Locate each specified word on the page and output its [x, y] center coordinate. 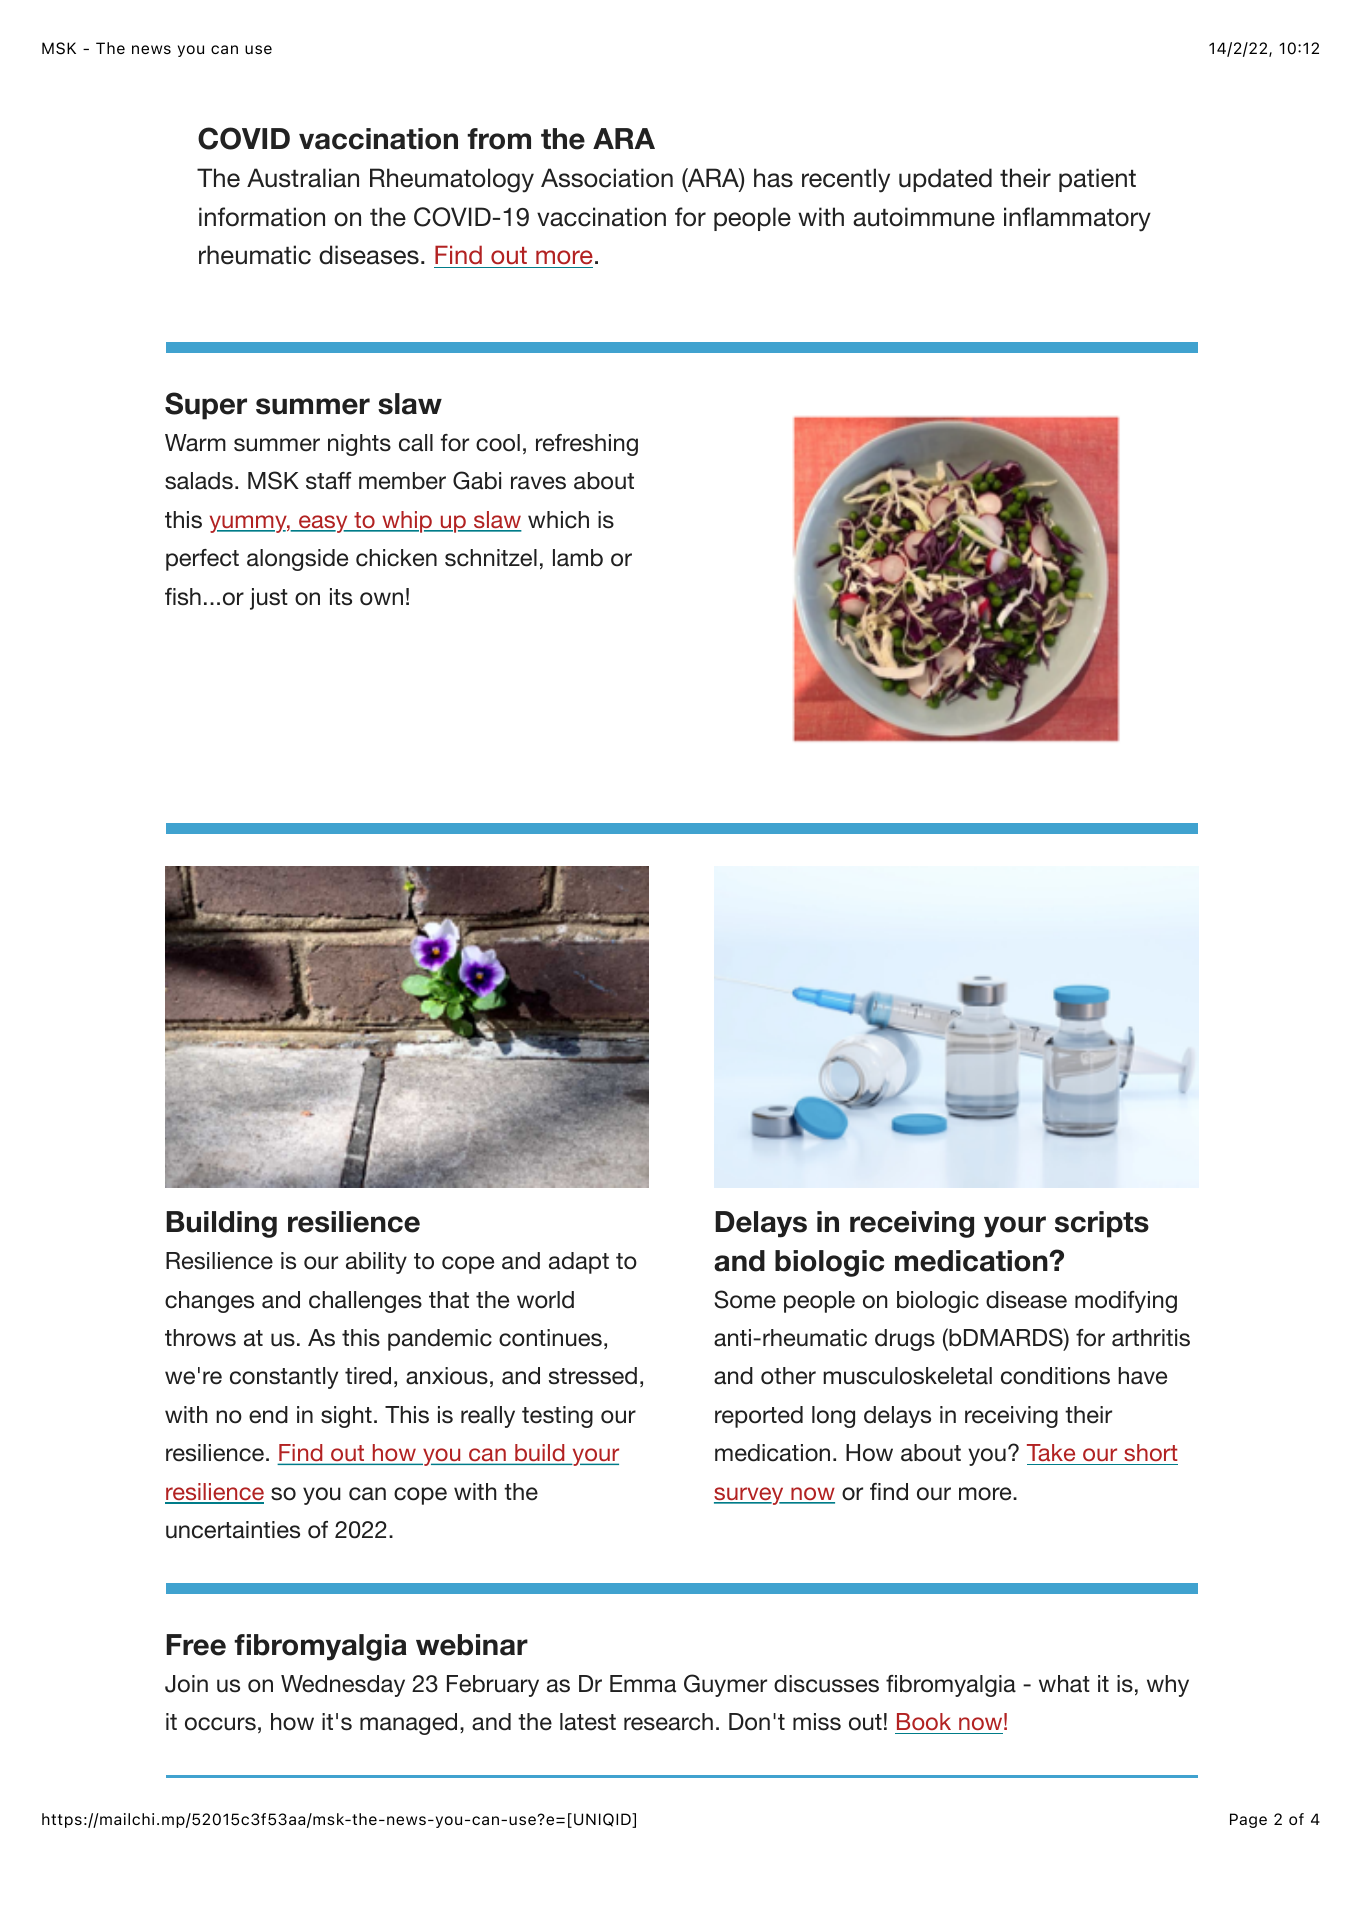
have [1142, 1376]
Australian [303, 178]
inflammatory [1077, 219]
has [773, 178]
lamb [578, 558]
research [668, 1722]
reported [759, 1417]
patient [1097, 180]
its [341, 597]
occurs [220, 1724]
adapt [579, 1263]
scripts [1102, 1224]
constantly [284, 1378]
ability [376, 1263]
